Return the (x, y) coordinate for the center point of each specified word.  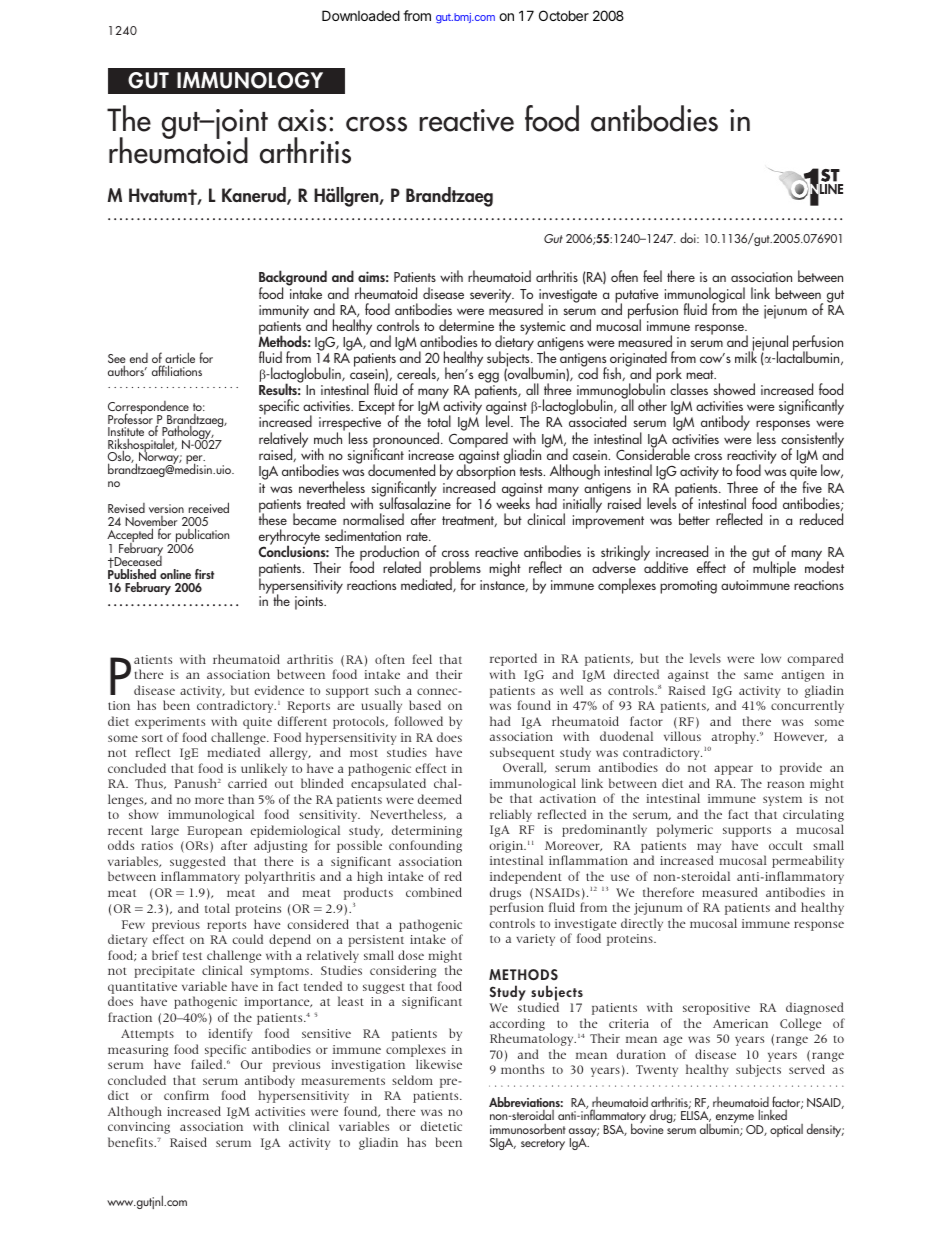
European (214, 833)
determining (427, 833)
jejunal (769, 344)
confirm (186, 1095)
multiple (774, 568)
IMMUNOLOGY (250, 80)
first (204, 574)
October (564, 15)
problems (455, 570)
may (709, 849)
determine (466, 325)
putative (637, 297)
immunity (284, 313)
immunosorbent (528, 1129)
